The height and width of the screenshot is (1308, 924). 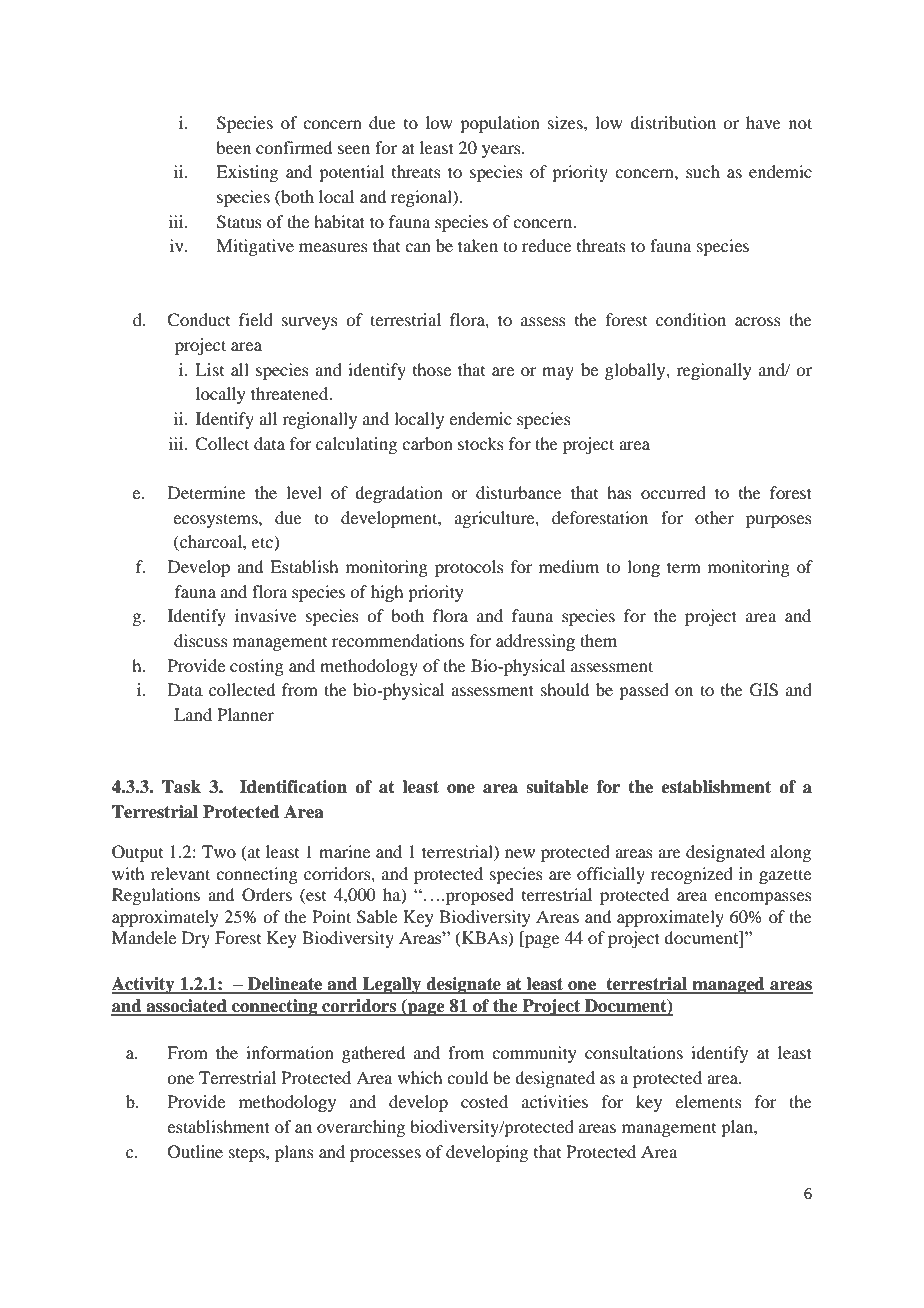 I want to click on GIS, so click(x=764, y=690).
